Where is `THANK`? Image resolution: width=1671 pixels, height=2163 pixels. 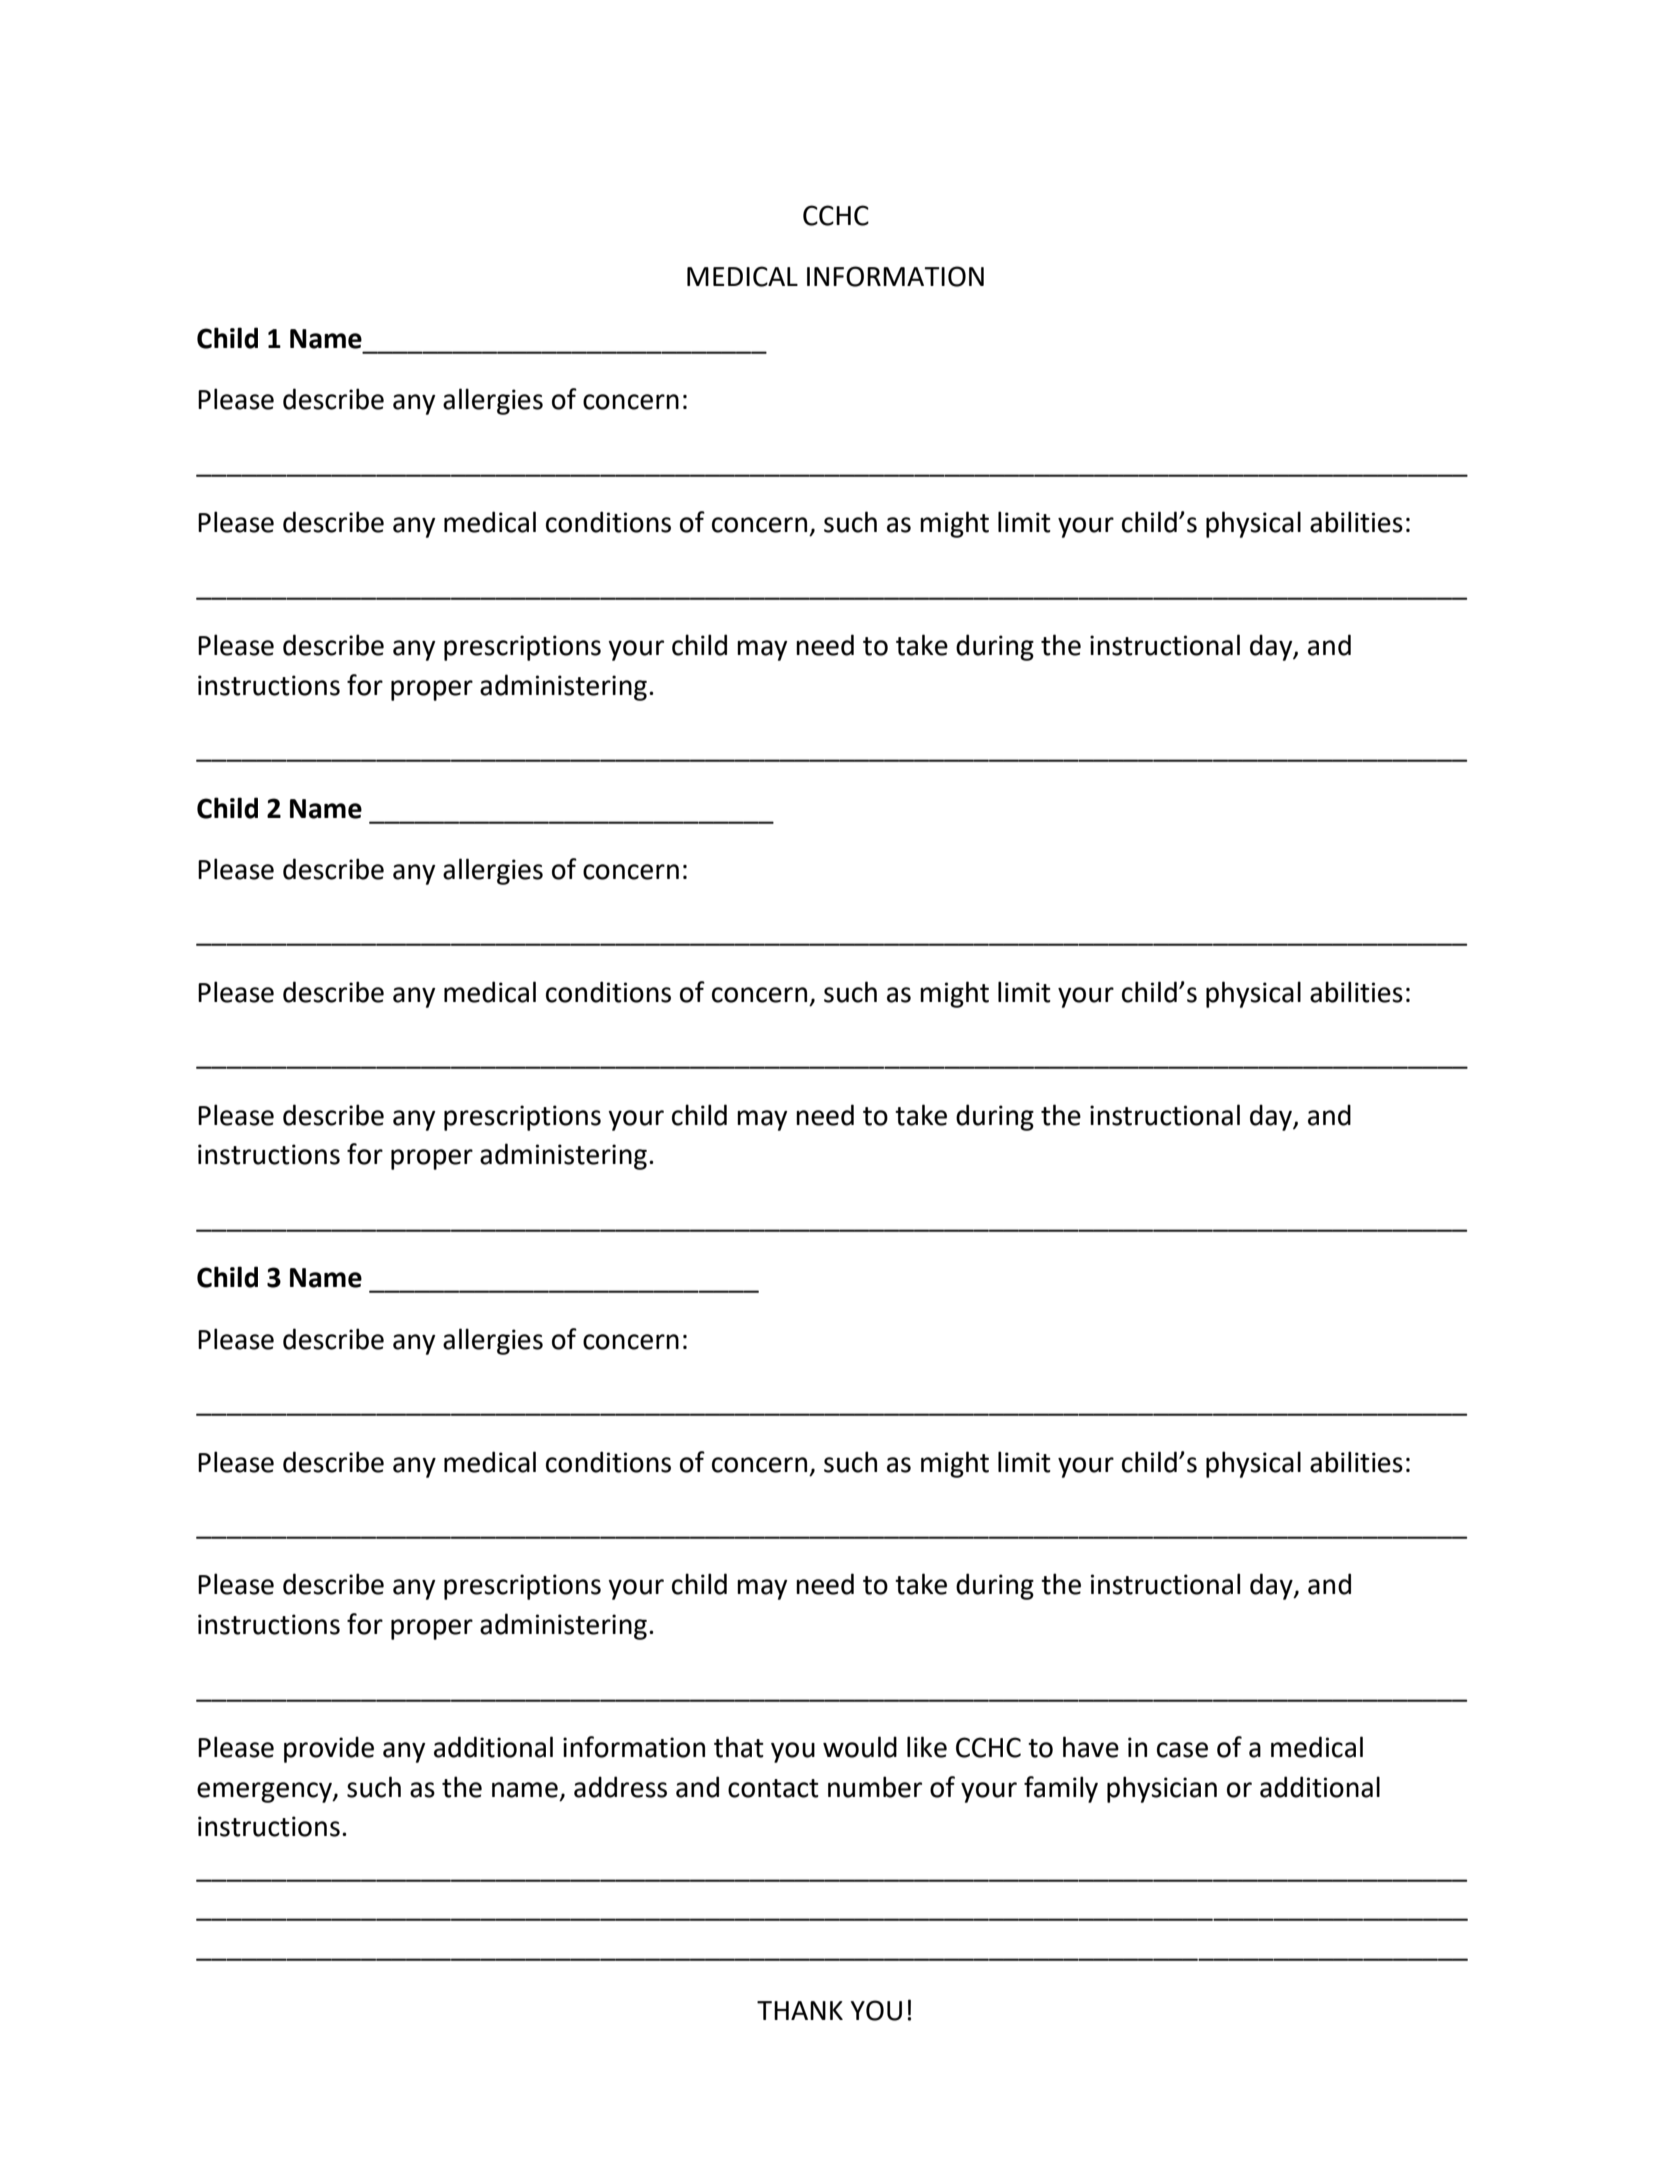
THANK is located at coordinates (800, 2010).
